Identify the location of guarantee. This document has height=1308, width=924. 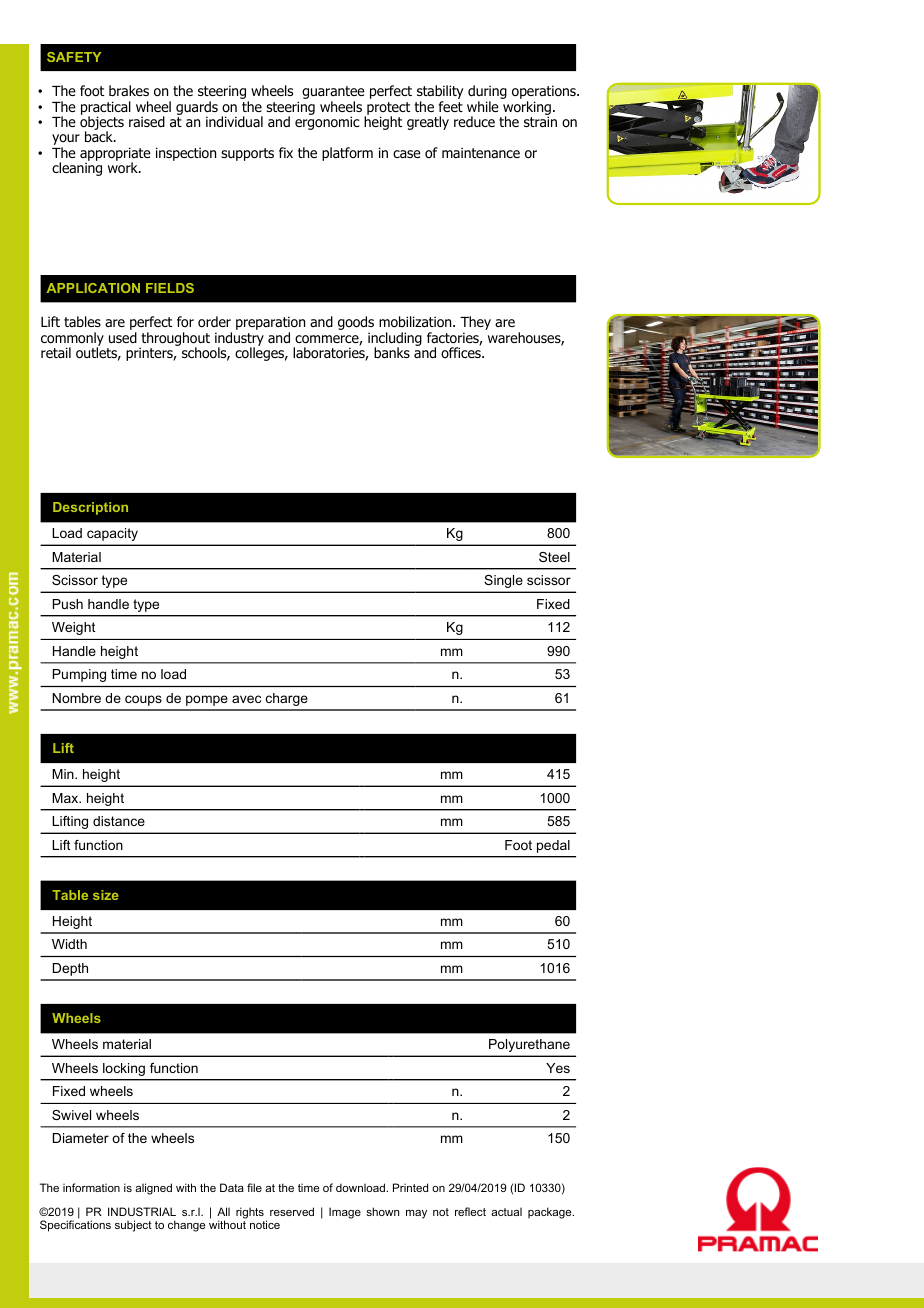
(333, 94).
